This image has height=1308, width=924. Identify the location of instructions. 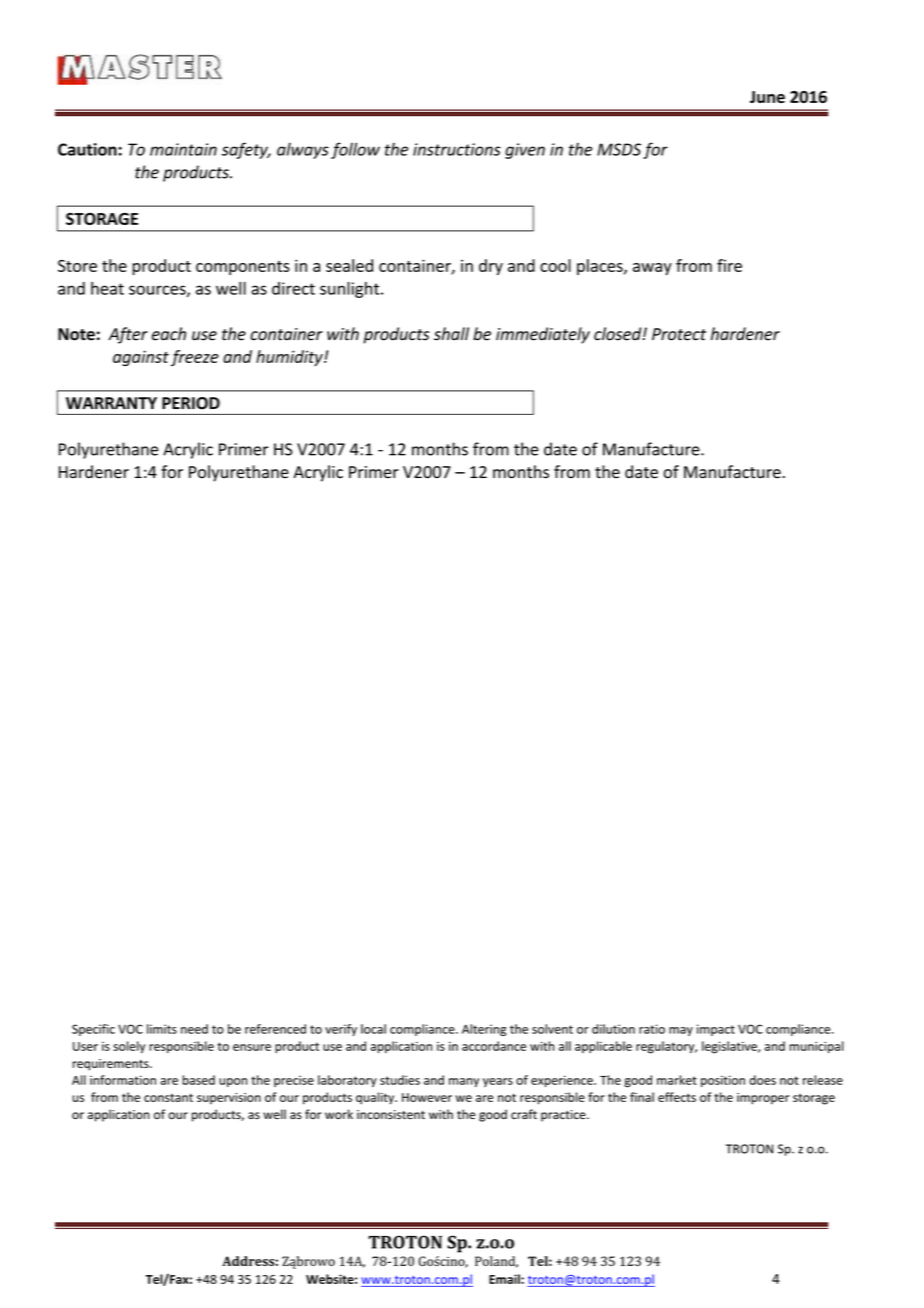
(457, 149).
